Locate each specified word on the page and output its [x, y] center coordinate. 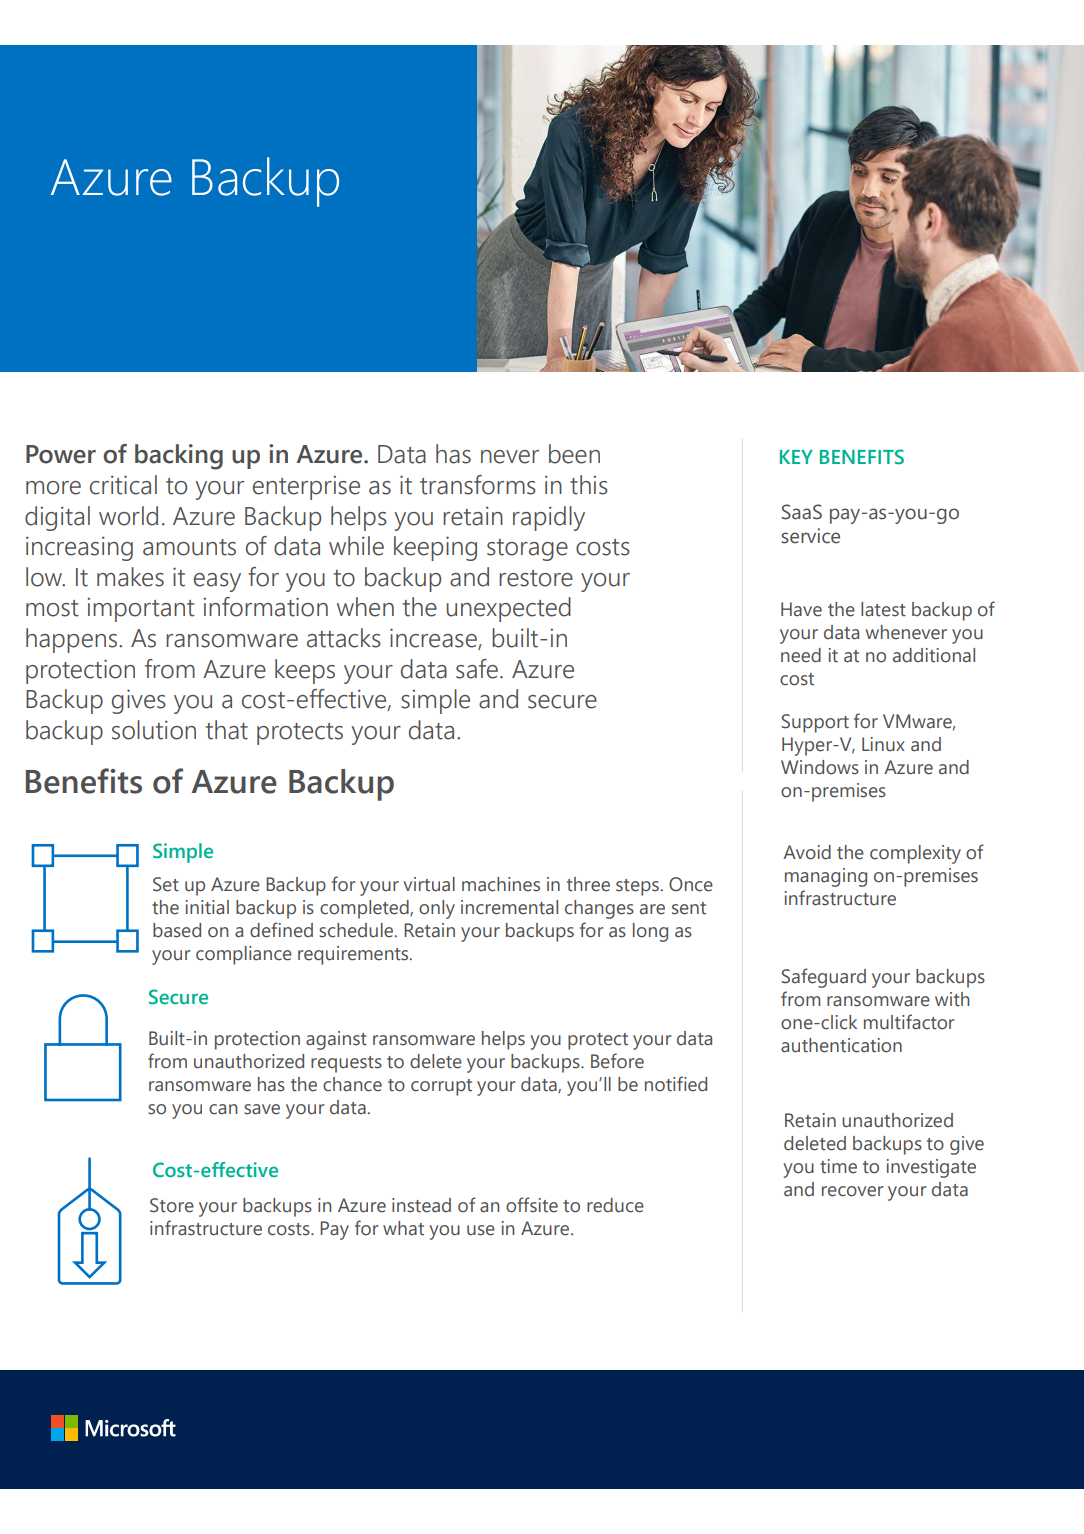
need [801, 655]
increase [434, 639]
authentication [841, 1045]
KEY [796, 457]
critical [123, 485]
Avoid [807, 852]
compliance [244, 955]
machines [501, 884]
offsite [532, 1205]
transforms [478, 485]
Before [617, 1061]
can [223, 1109]
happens [73, 640]
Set [166, 884]
